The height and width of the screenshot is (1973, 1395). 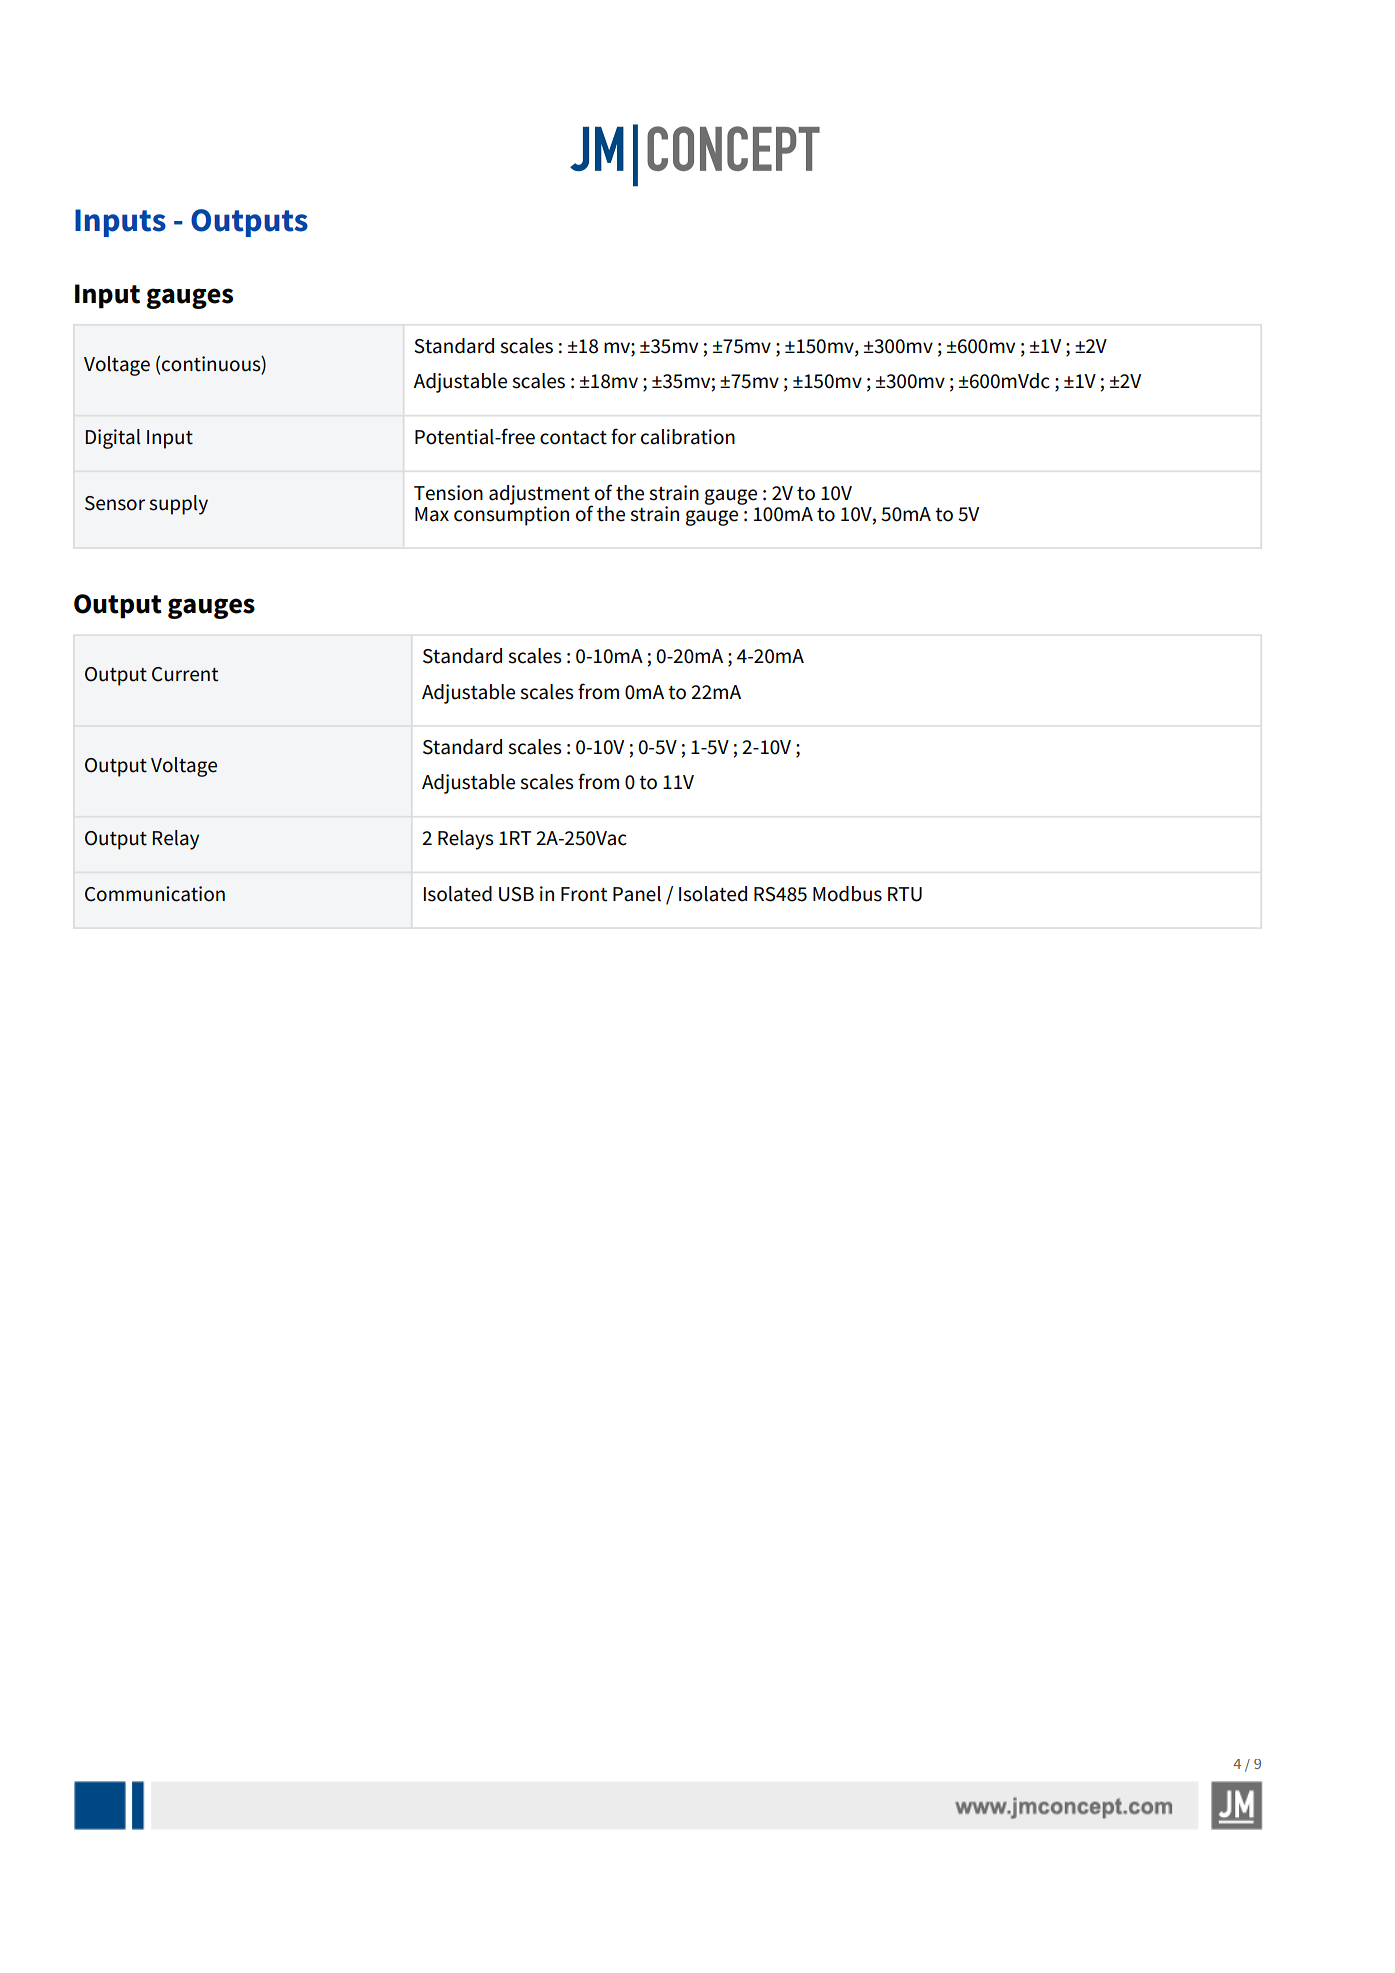 I want to click on Max, so click(x=432, y=514).
